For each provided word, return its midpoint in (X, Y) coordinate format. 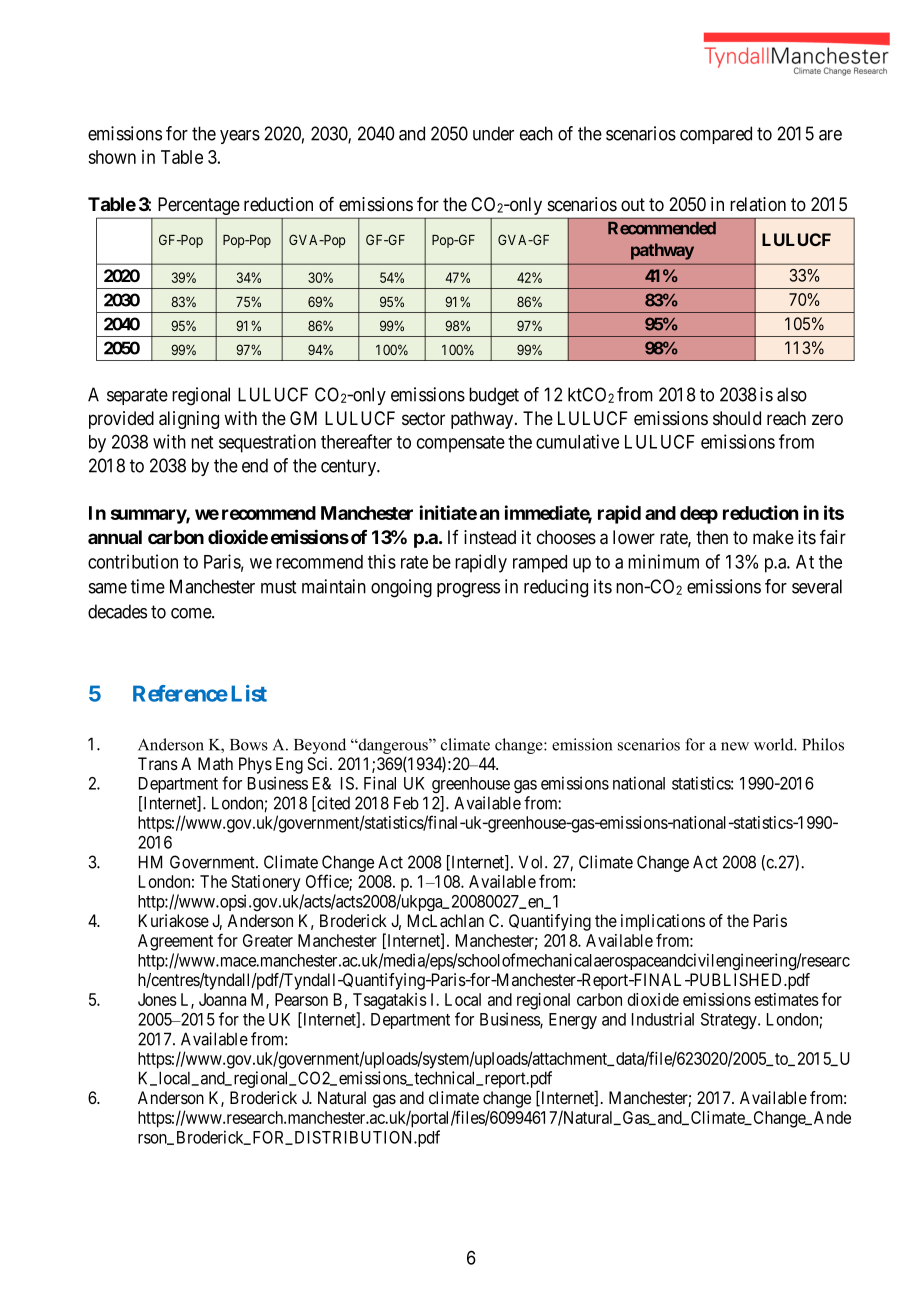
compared (716, 135)
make (773, 537)
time (148, 586)
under (493, 133)
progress (468, 590)
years (240, 137)
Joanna (222, 999)
